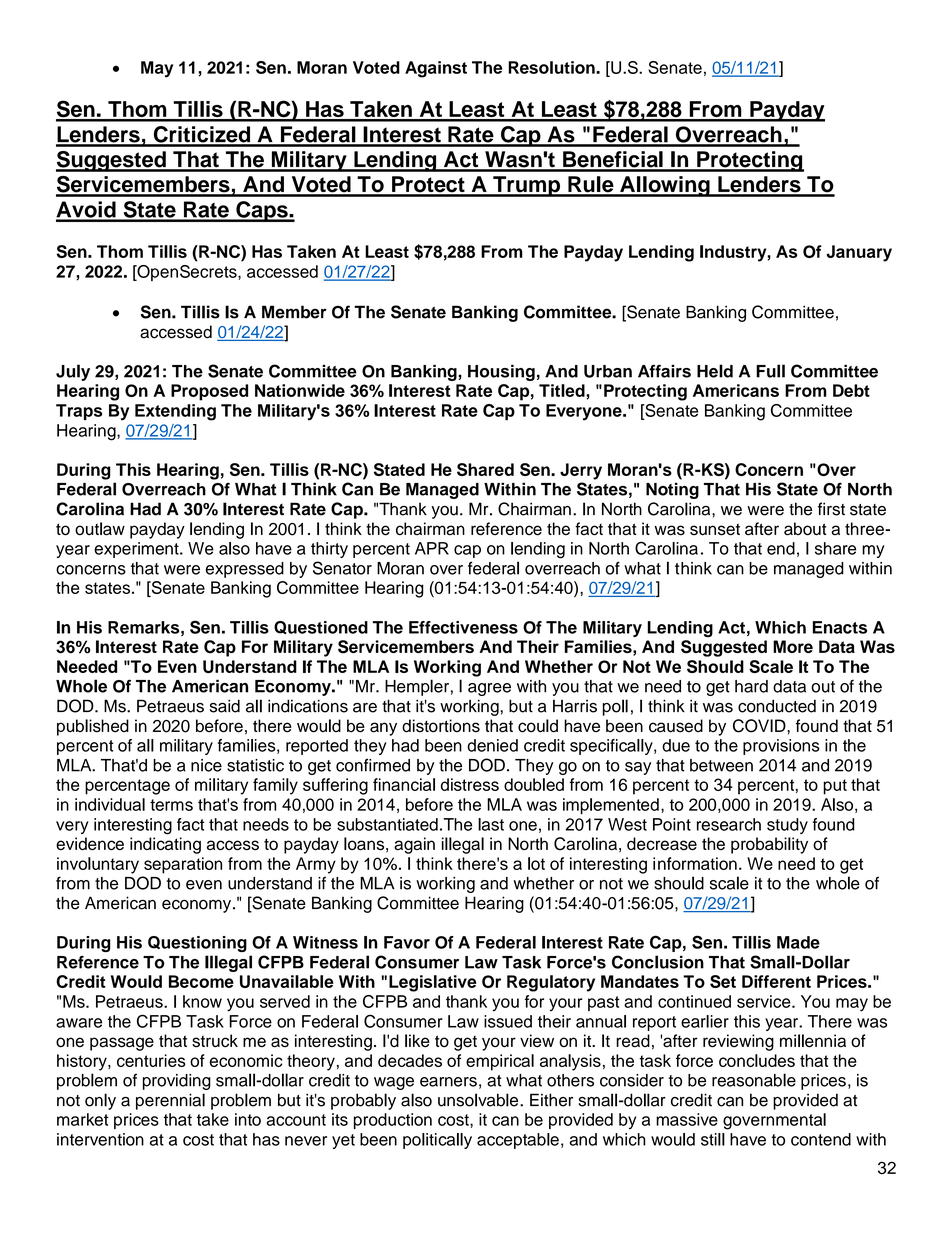 The height and width of the document is (1233, 952). What do you see at coordinates (769, 845) in the document?
I see `probability` at bounding box center [769, 845].
